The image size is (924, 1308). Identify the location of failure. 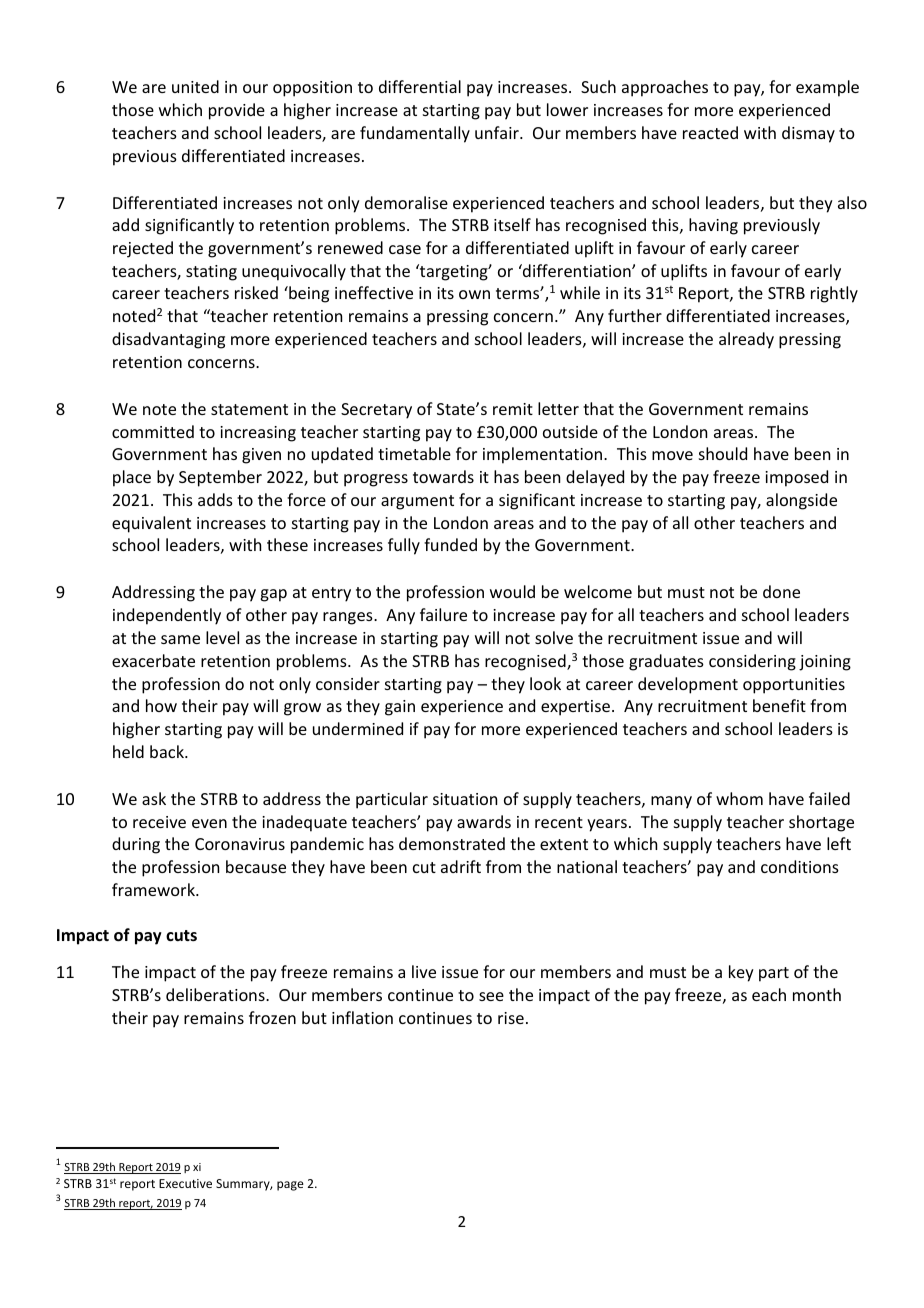
(443, 614).
